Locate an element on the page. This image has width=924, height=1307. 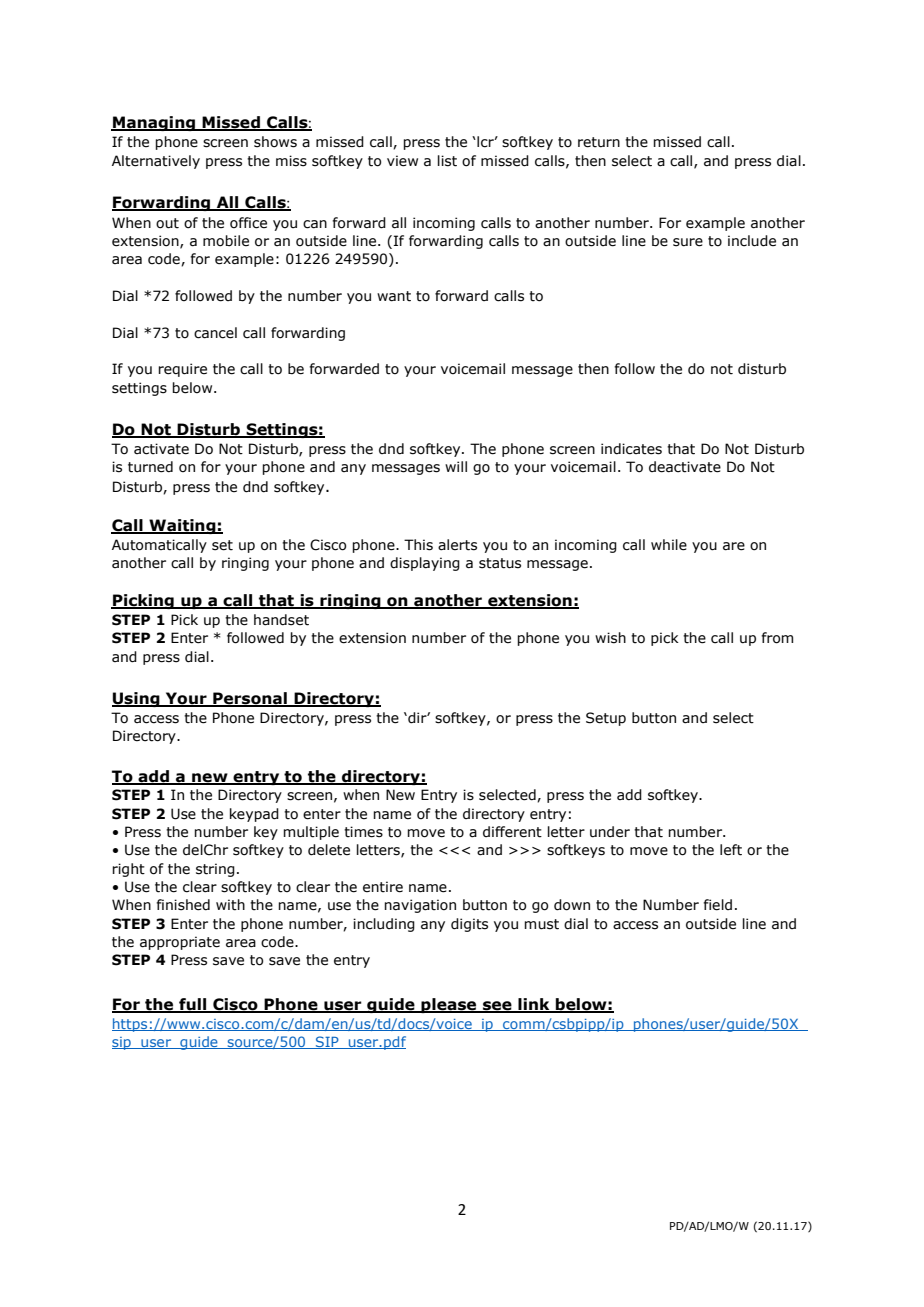
Waiting is located at coordinates (182, 526).
